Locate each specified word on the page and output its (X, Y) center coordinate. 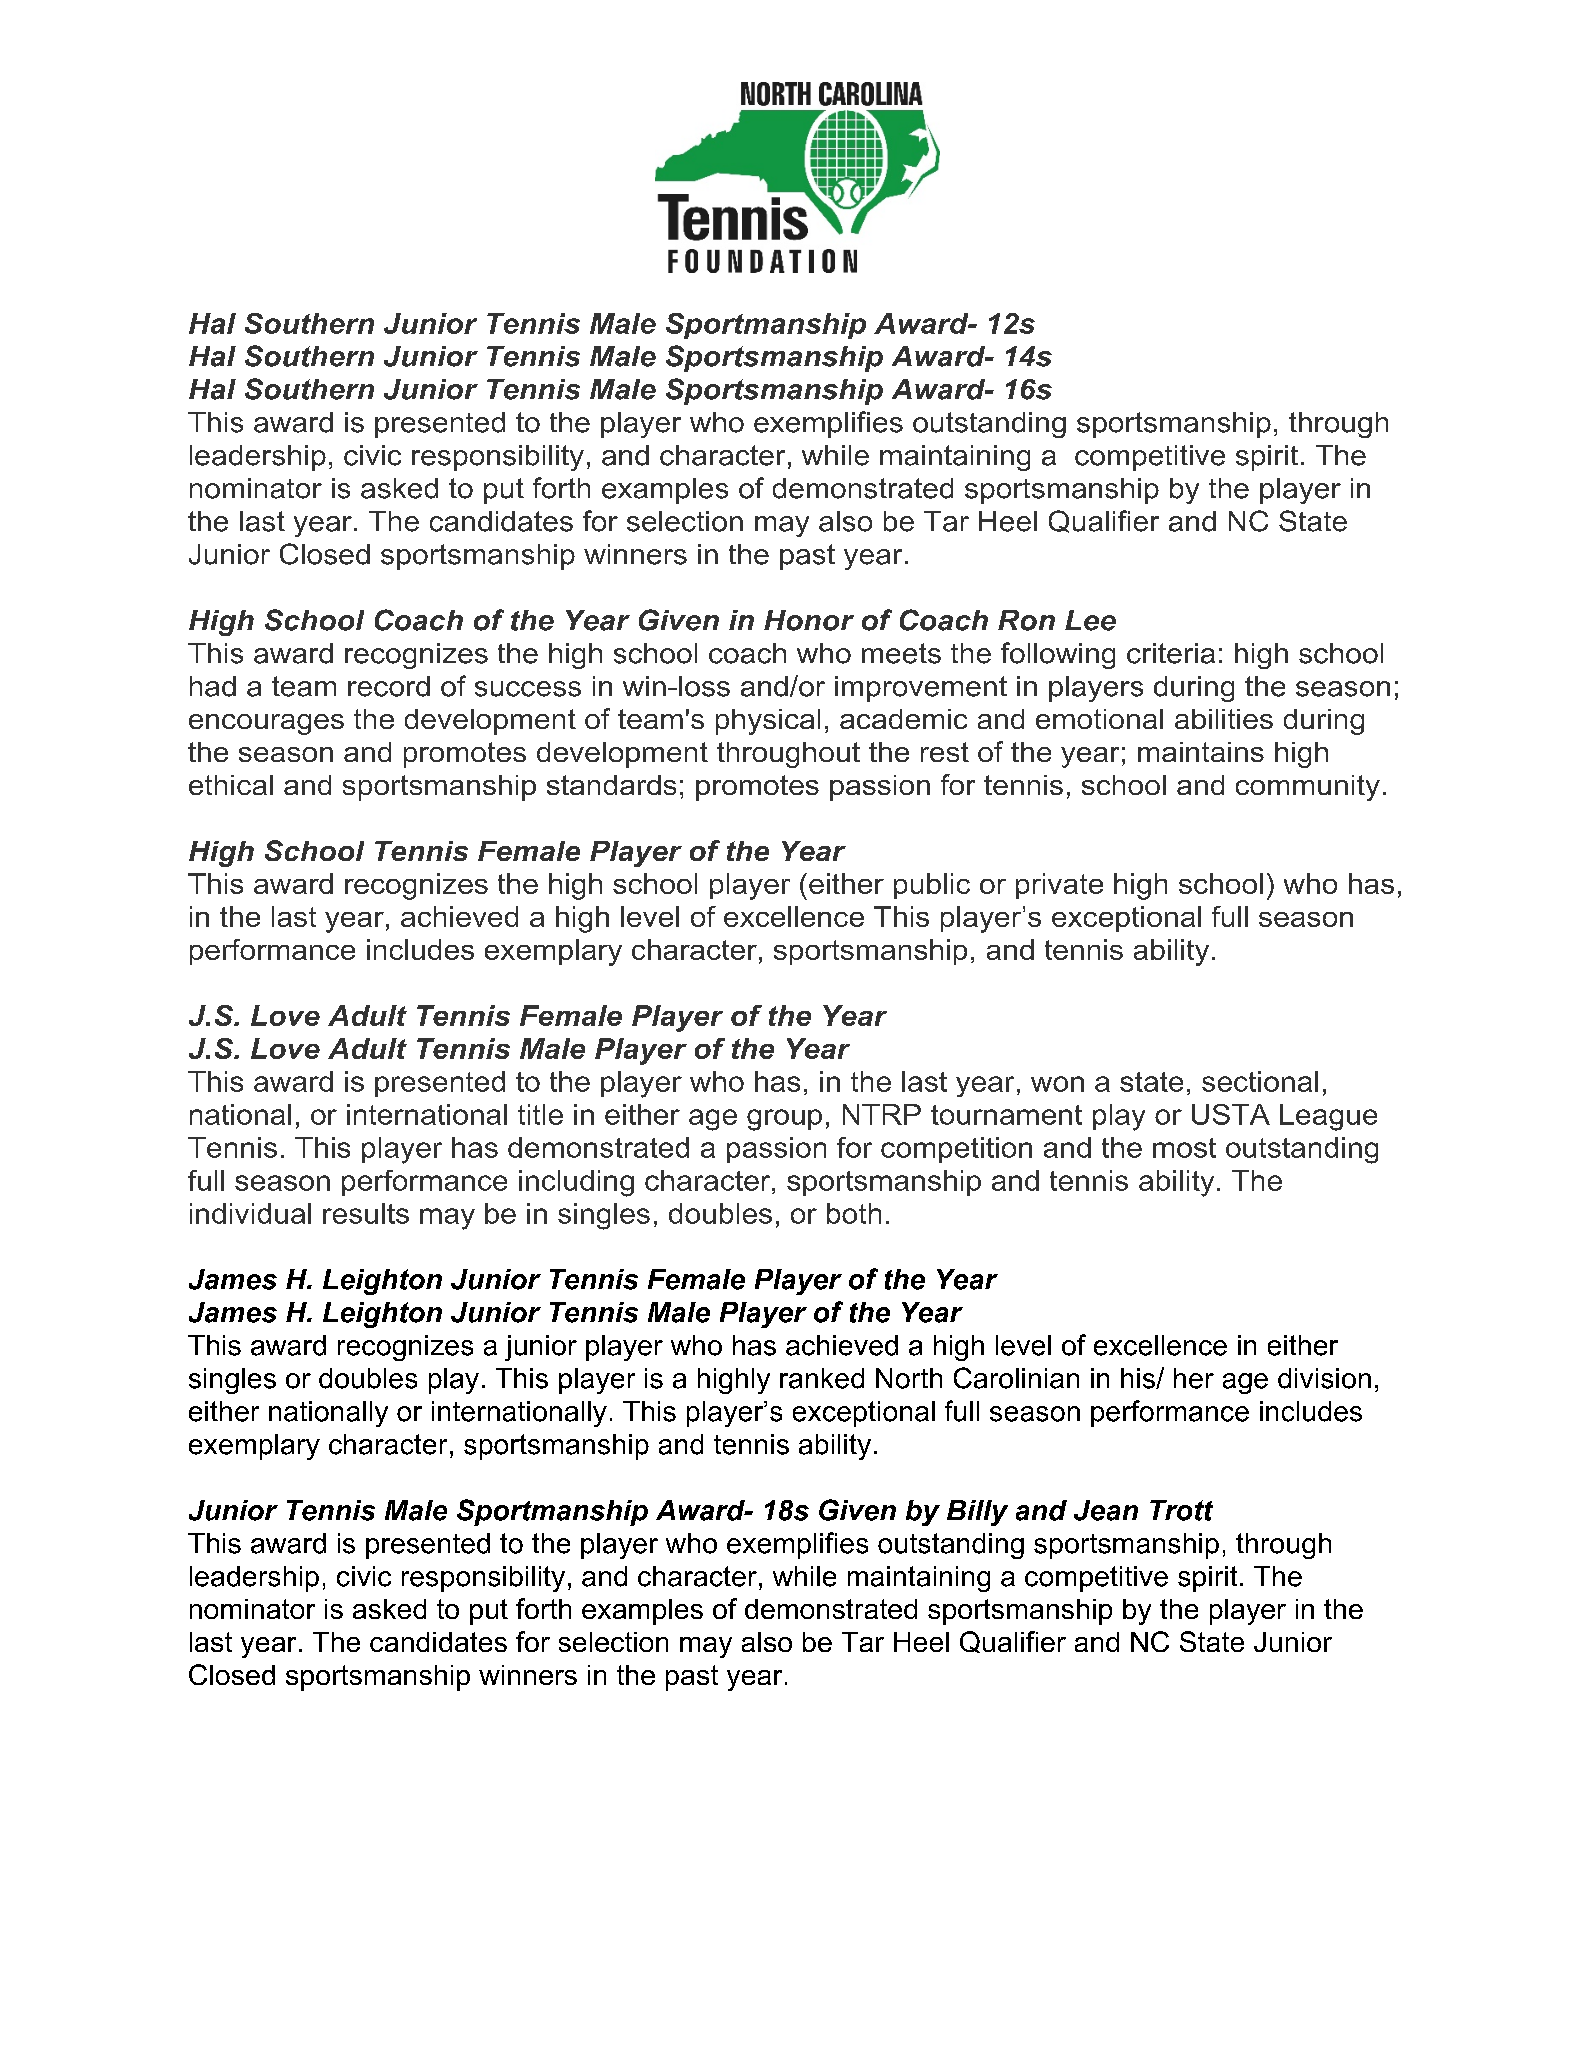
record (389, 686)
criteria (1171, 653)
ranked (822, 1378)
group (784, 1120)
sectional (1260, 1081)
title (540, 1114)
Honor (809, 620)
